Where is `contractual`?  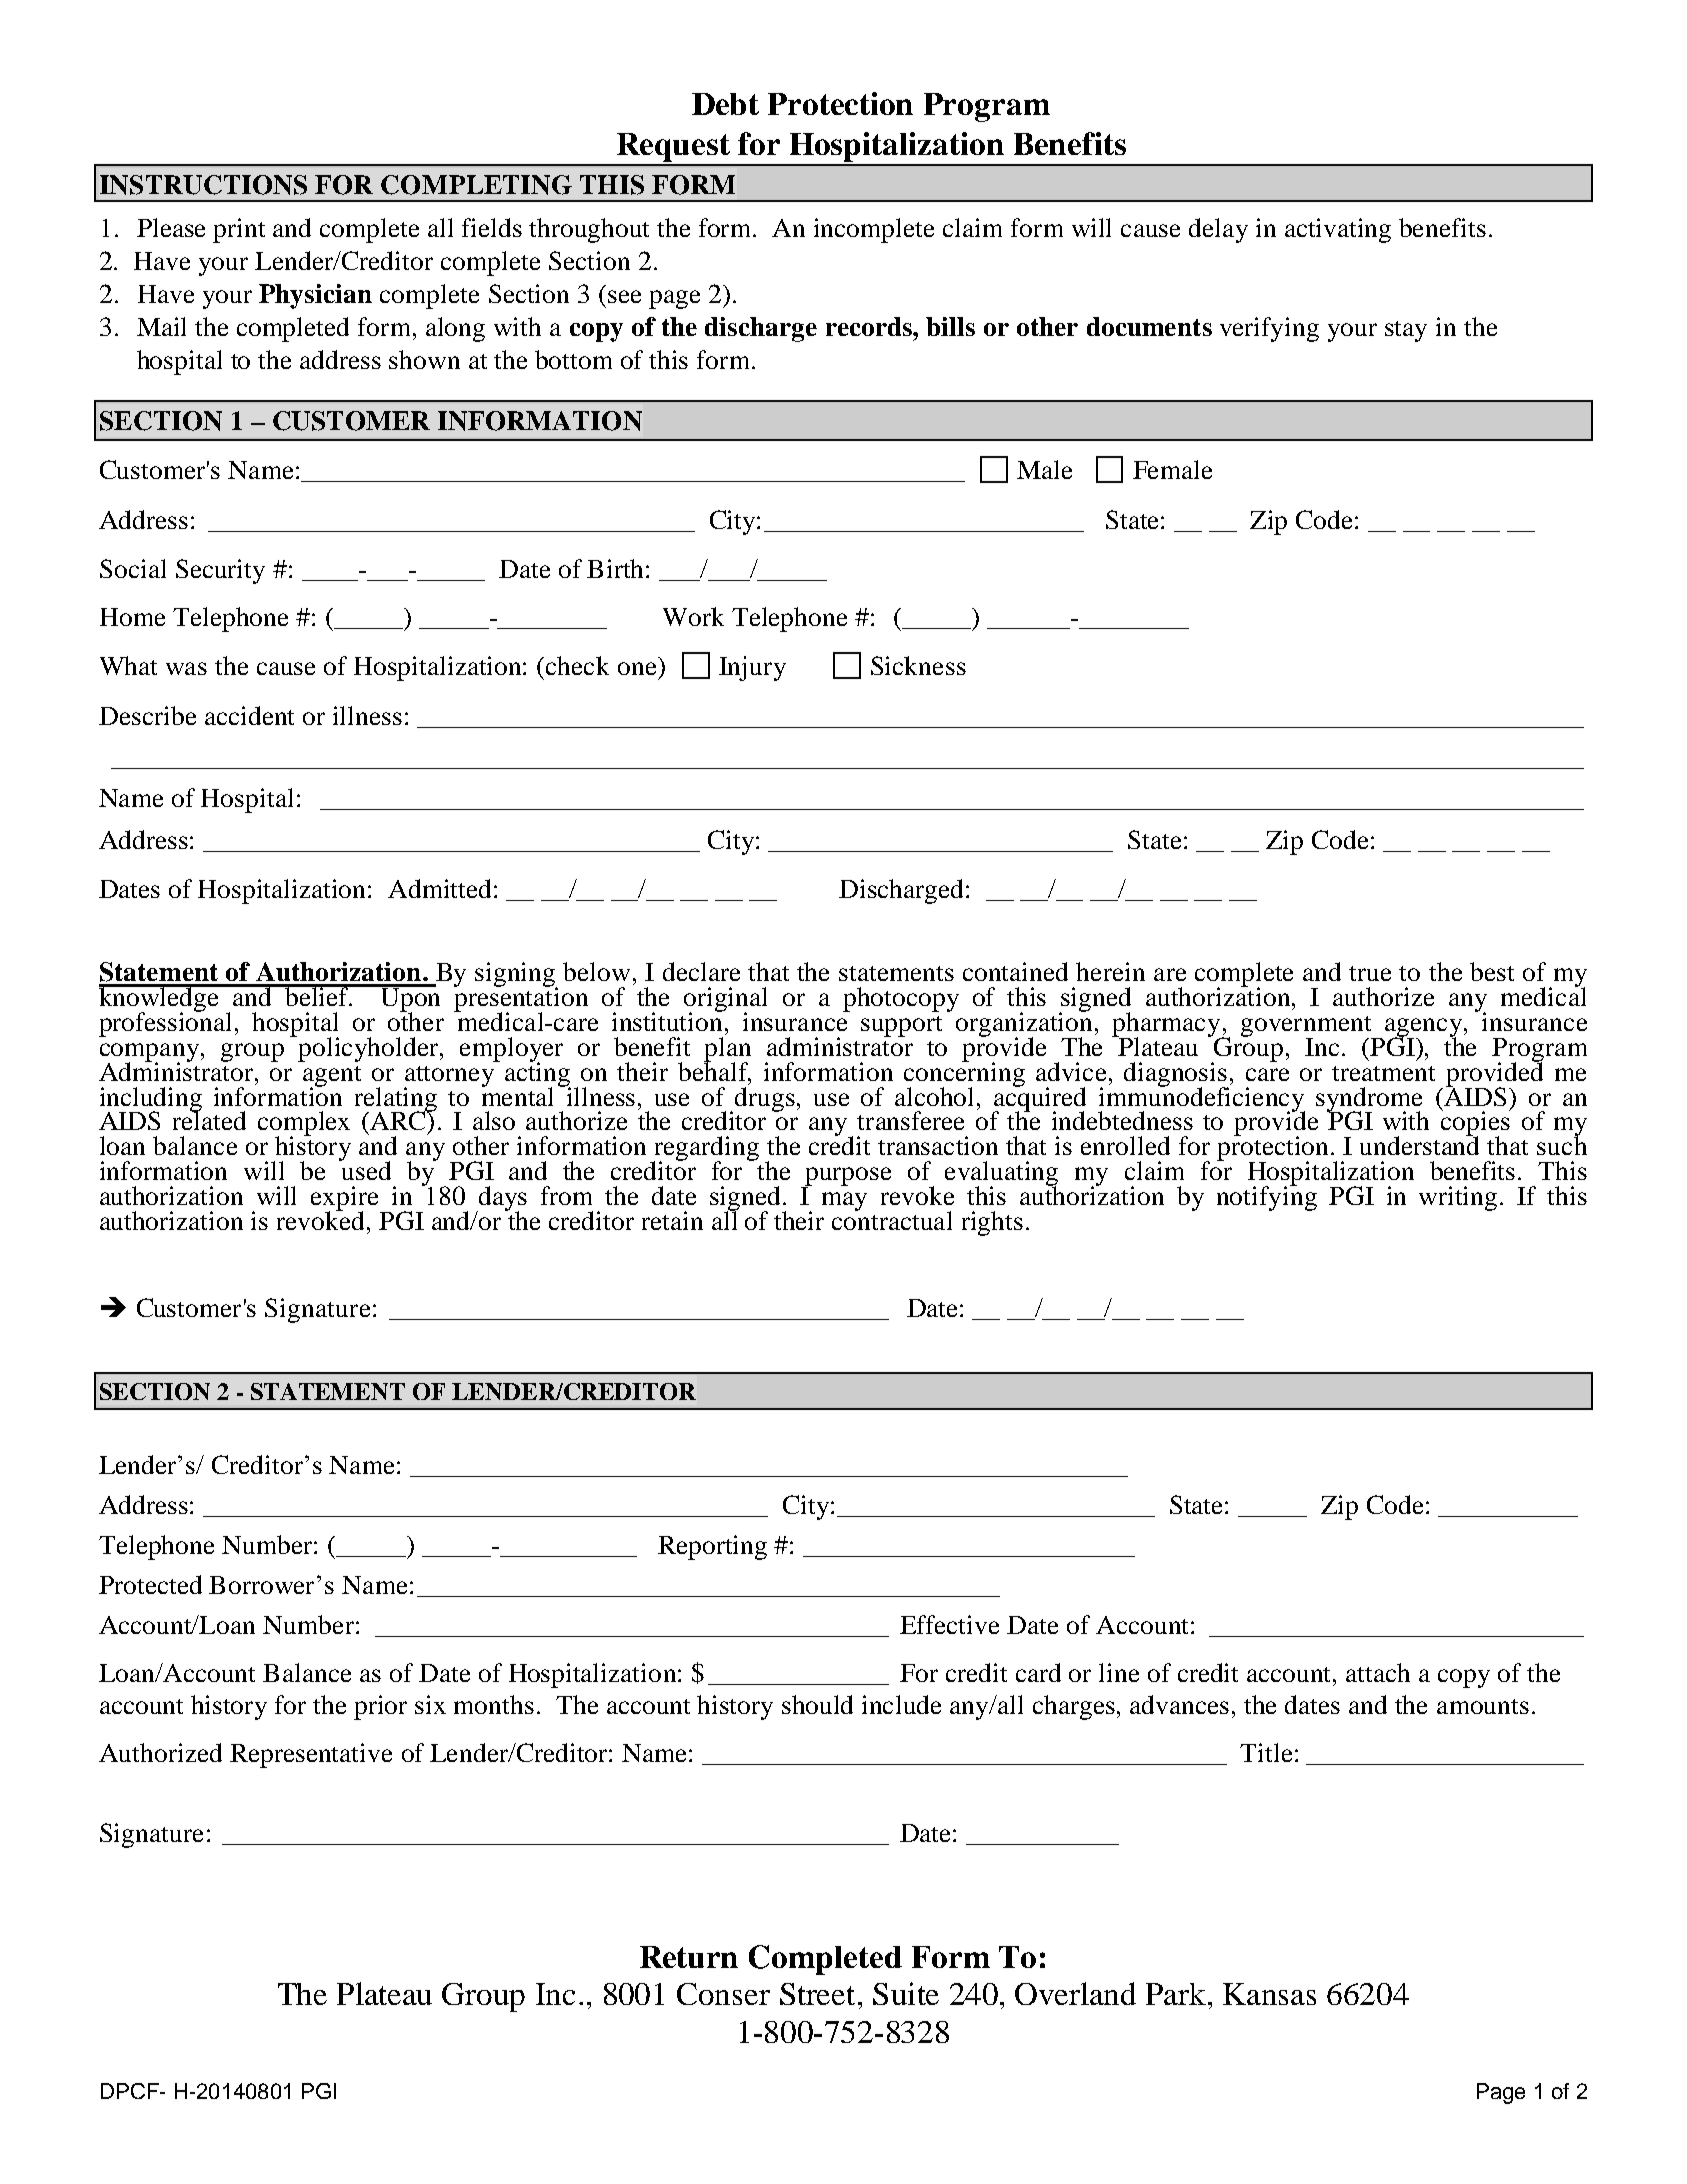
contractual is located at coordinates (892, 1219).
